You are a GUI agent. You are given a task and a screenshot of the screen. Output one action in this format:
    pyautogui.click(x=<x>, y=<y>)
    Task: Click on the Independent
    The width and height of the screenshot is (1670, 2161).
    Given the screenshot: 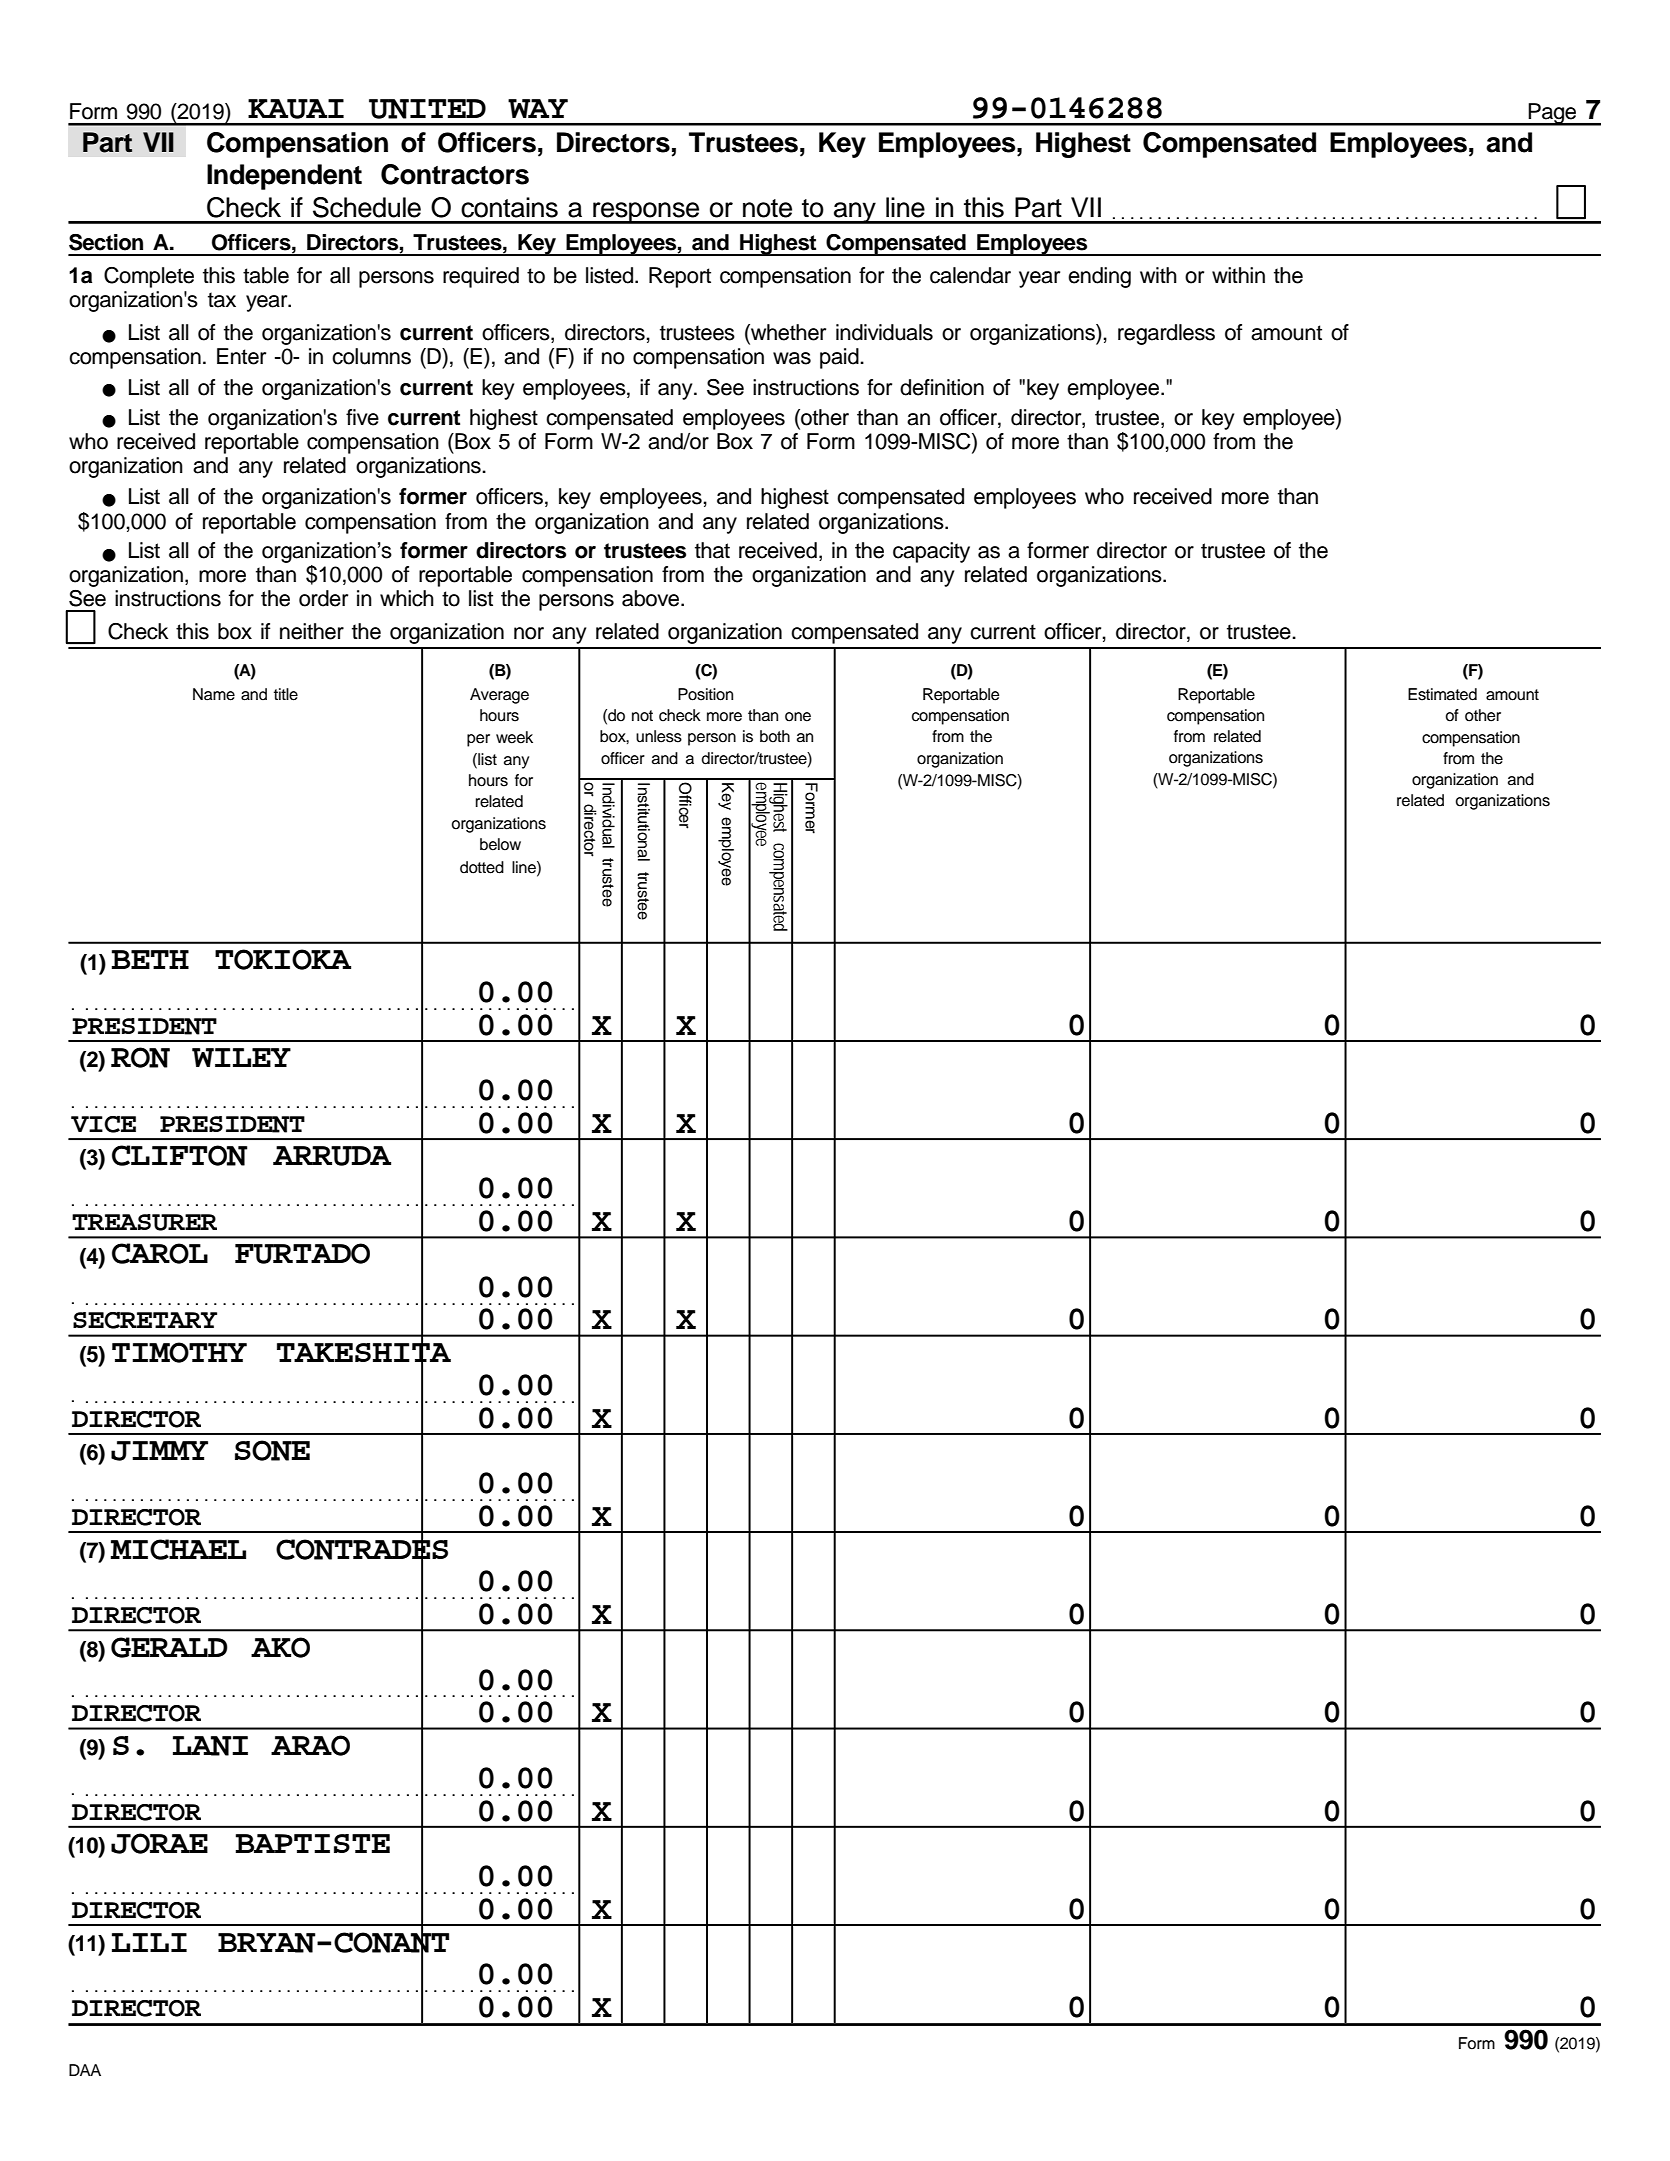 What is the action you would take?
    pyautogui.click(x=284, y=177)
